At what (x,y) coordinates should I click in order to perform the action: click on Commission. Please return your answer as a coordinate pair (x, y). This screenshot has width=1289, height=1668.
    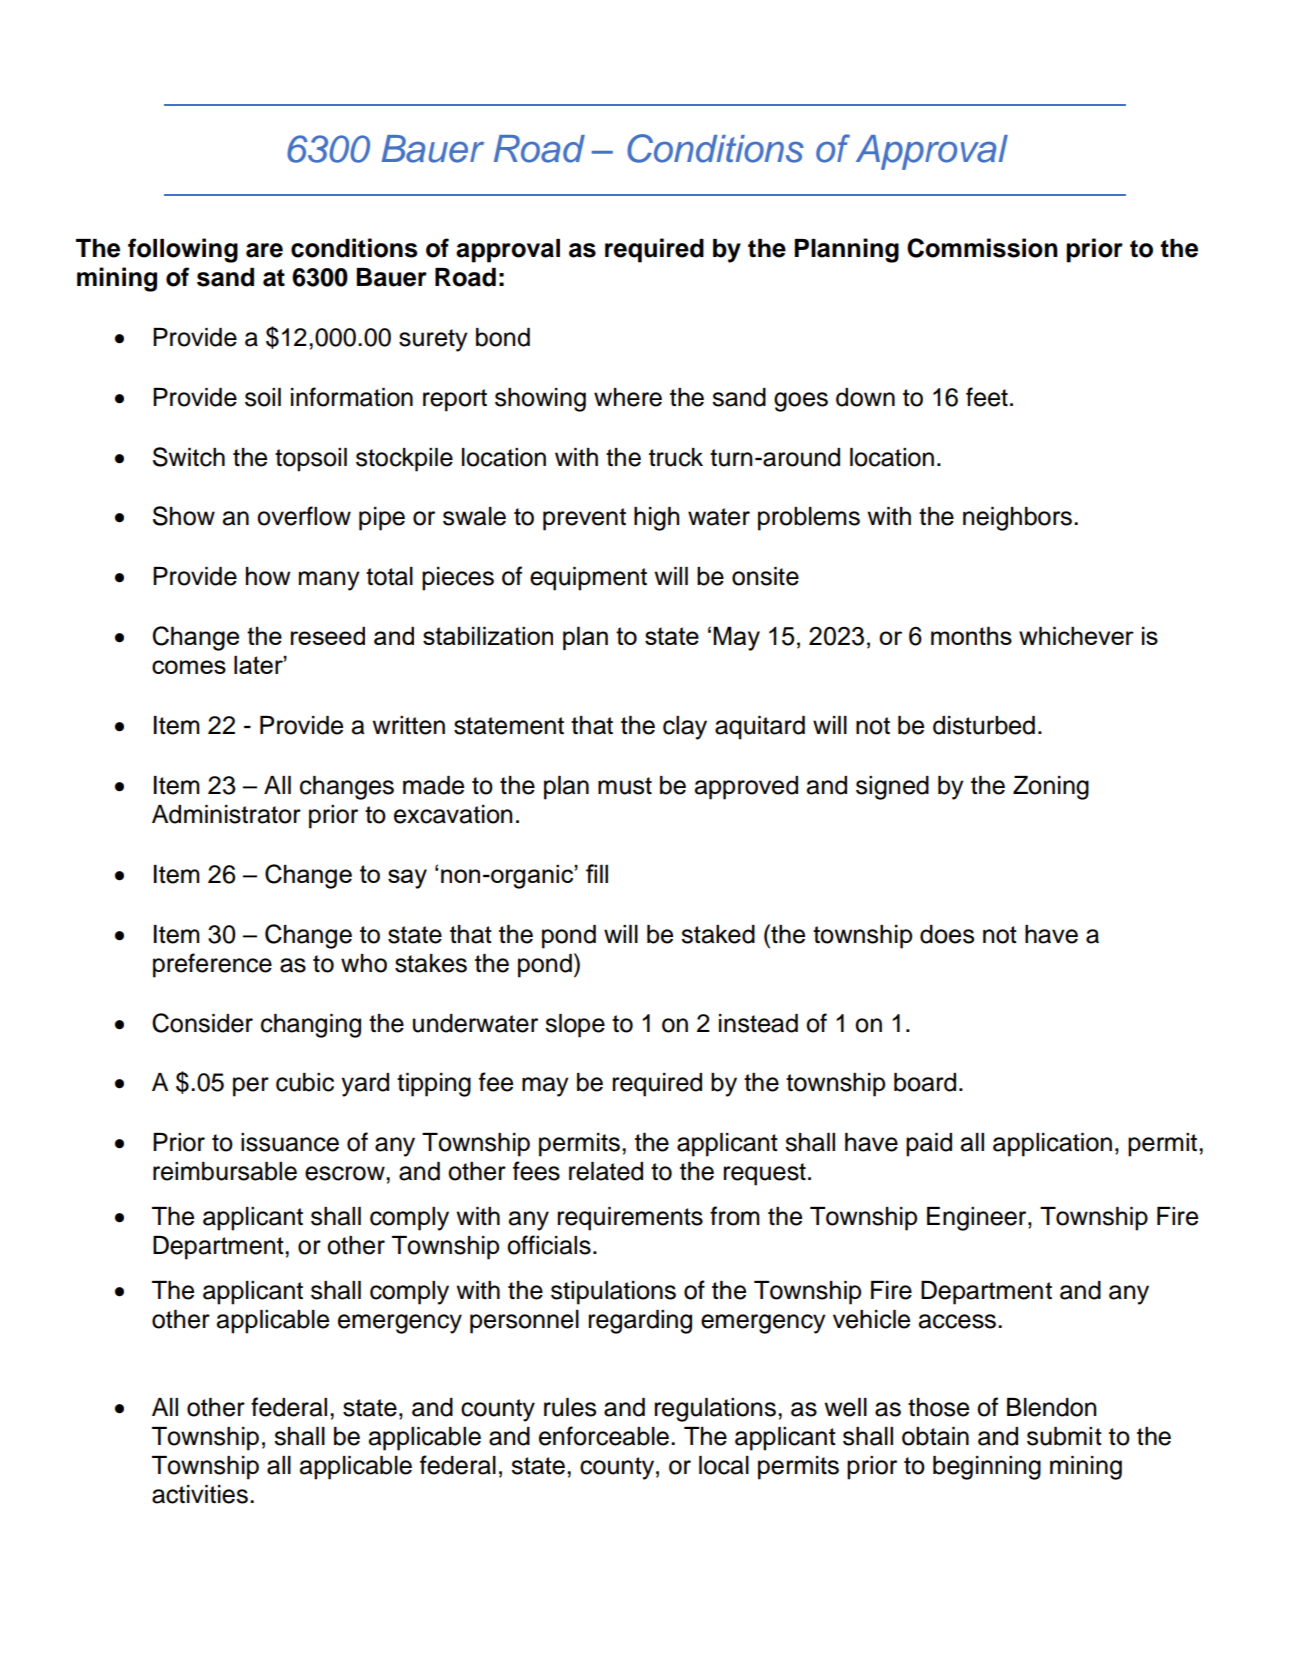
    Looking at the image, I should click on (982, 248).
